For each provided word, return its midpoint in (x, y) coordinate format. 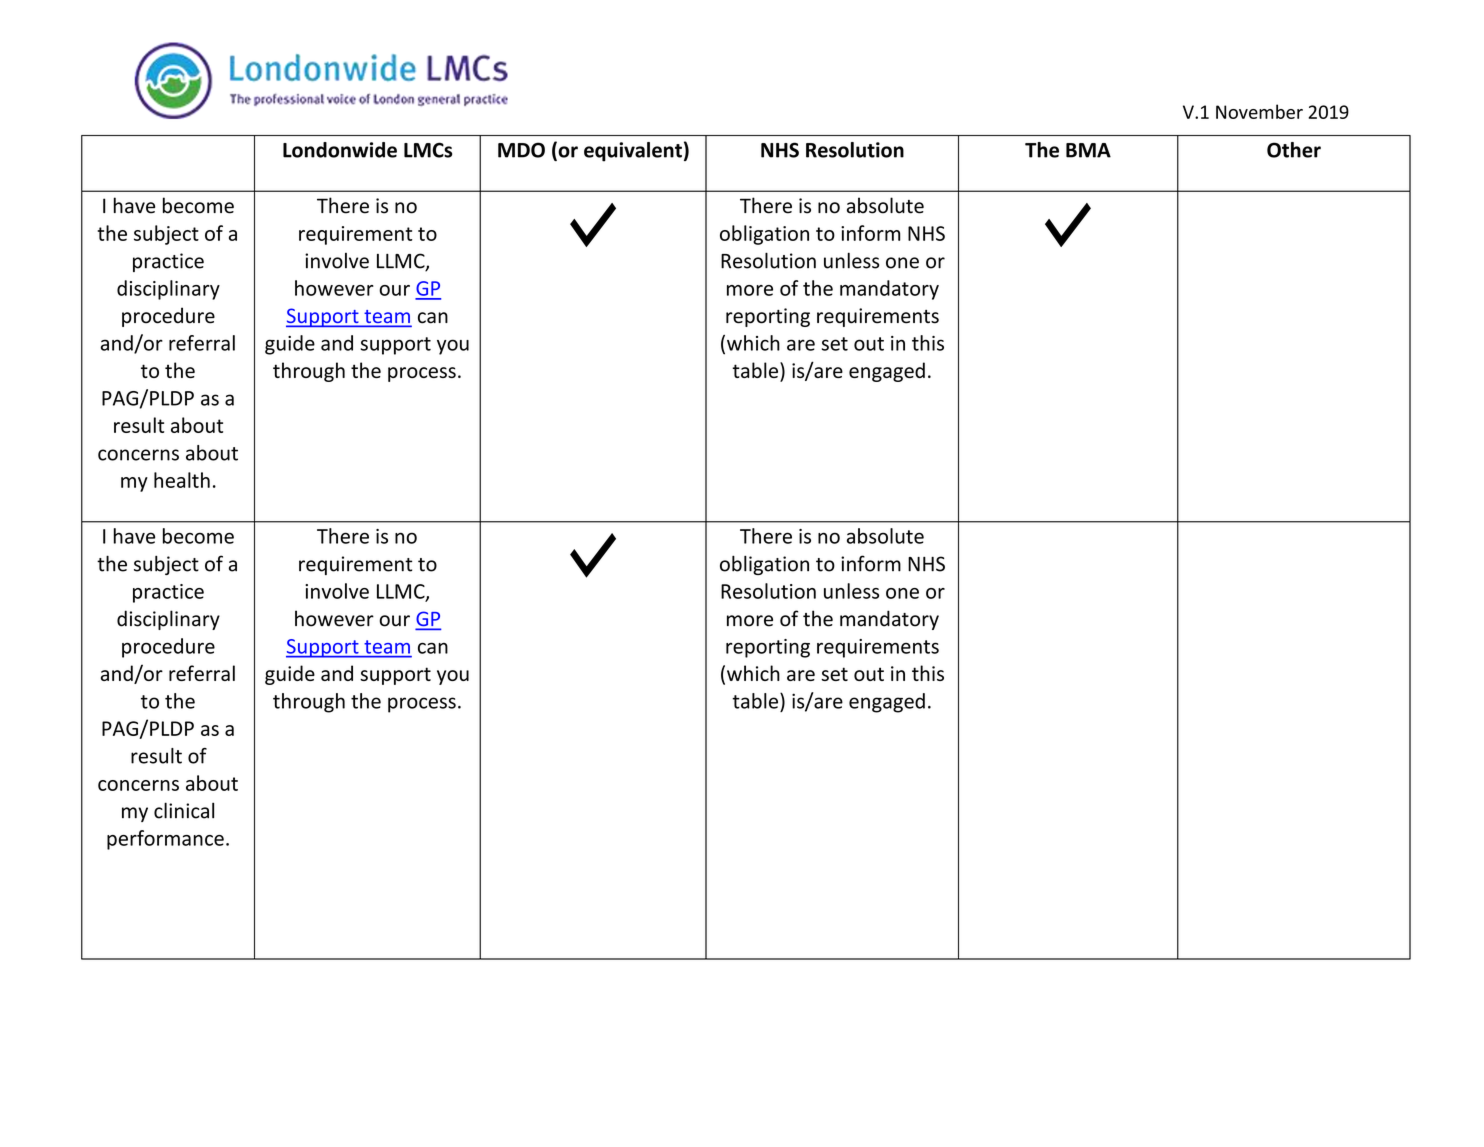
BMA (1088, 150)
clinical (184, 810)
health (182, 480)
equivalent (633, 152)
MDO (521, 150)
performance (165, 840)
